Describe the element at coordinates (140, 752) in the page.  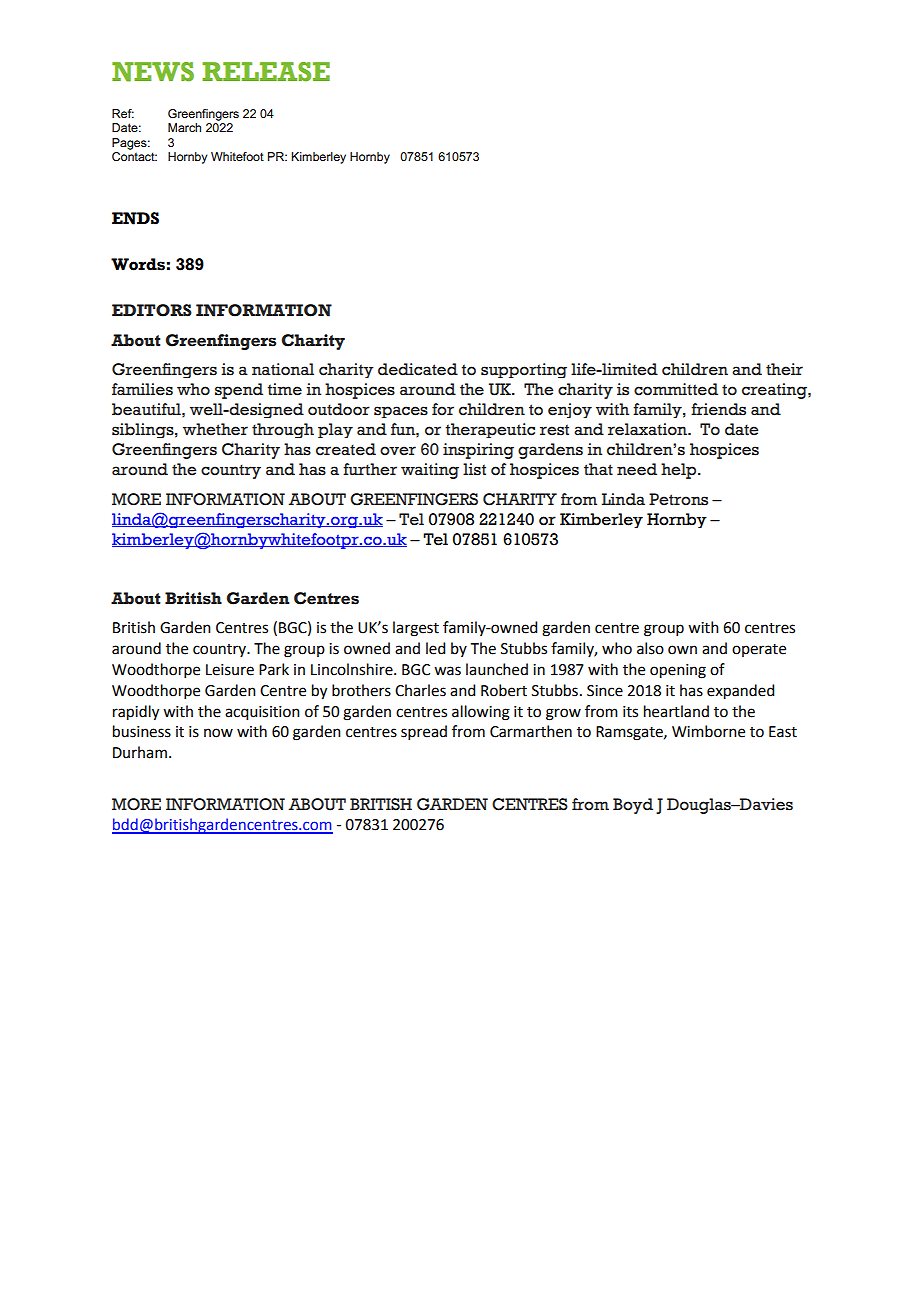
I see `Durham` at that location.
